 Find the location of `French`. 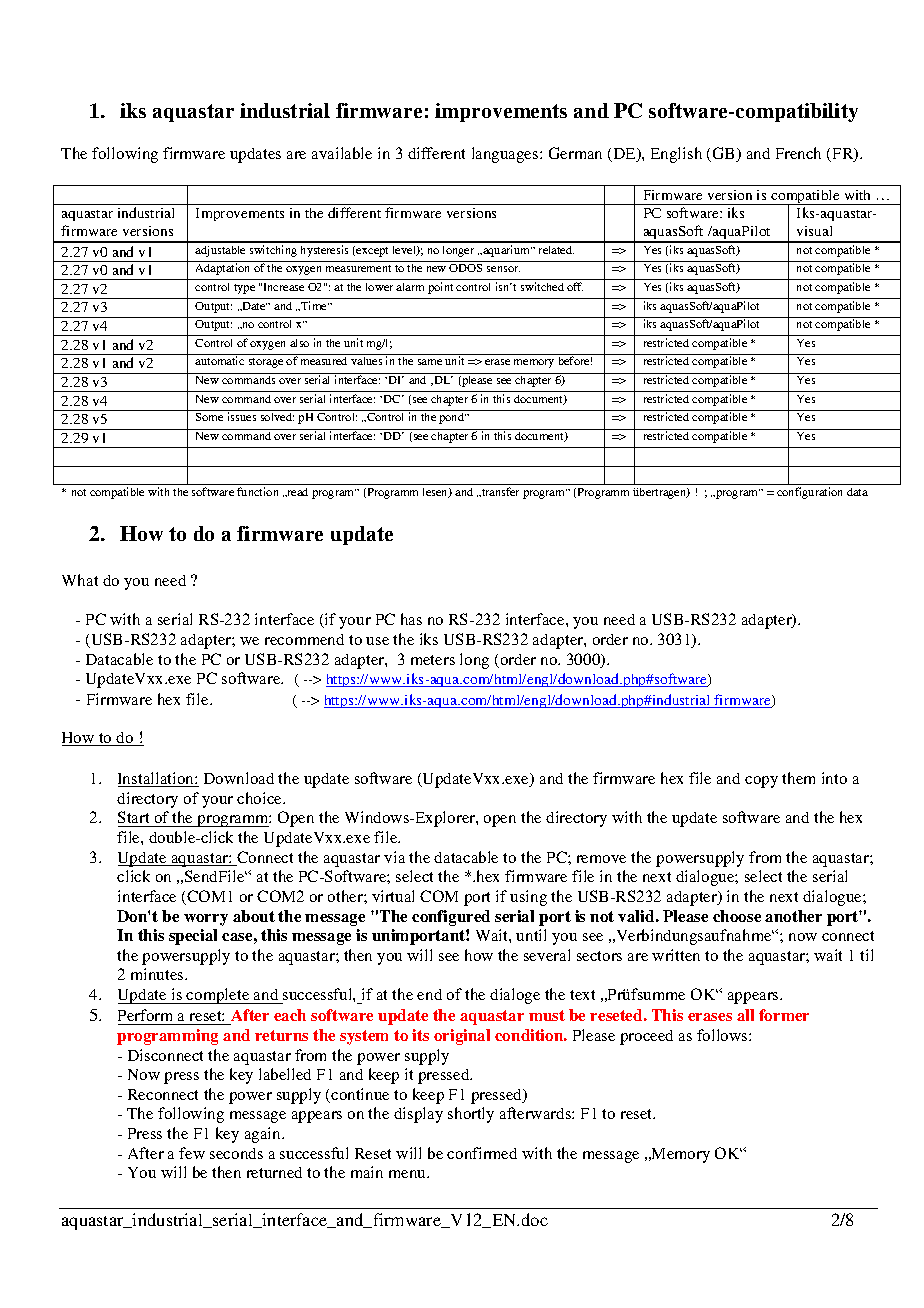

French is located at coordinates (798, 153).
